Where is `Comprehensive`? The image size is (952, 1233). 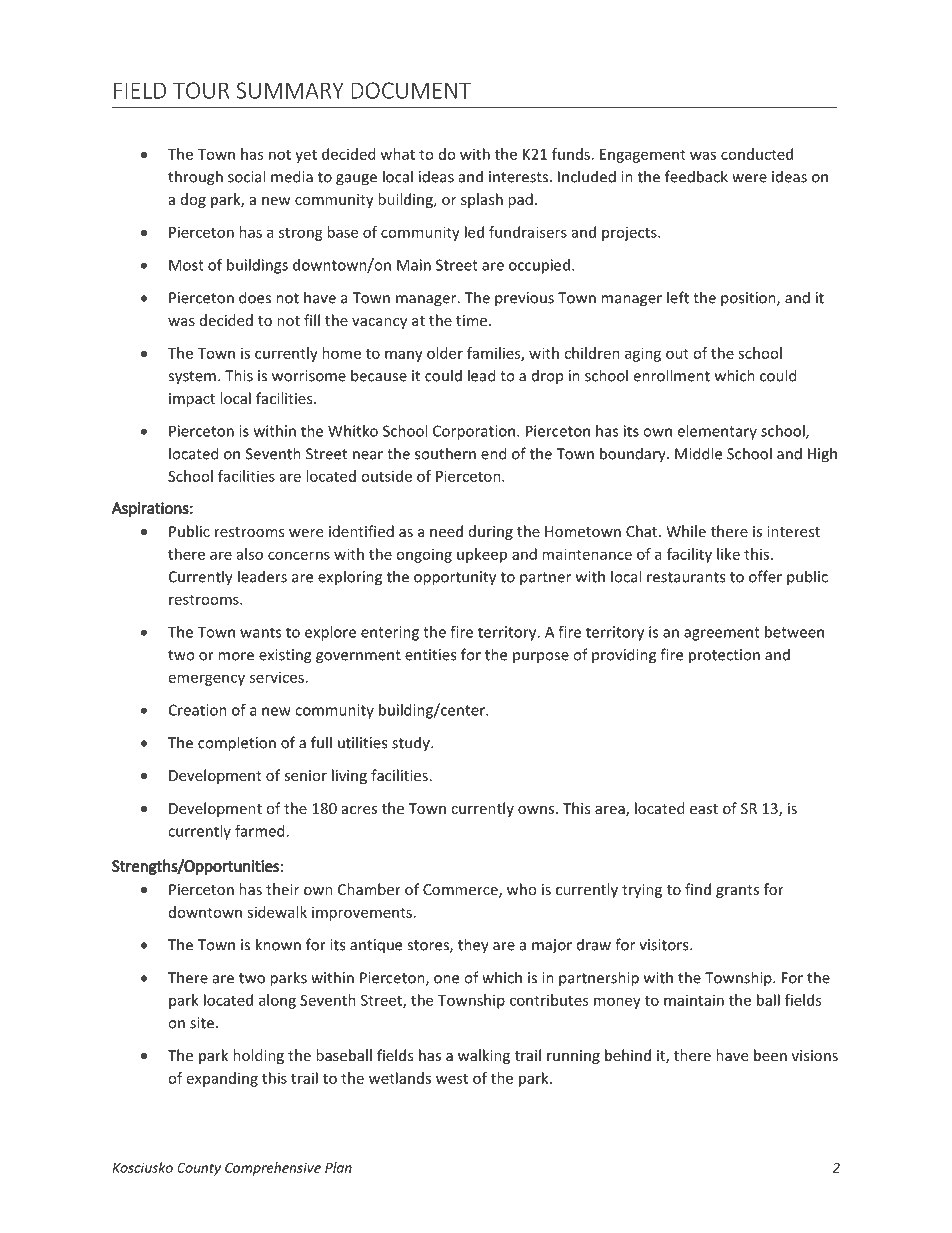
Comprehensive is located at coordinates (273, 1169).
